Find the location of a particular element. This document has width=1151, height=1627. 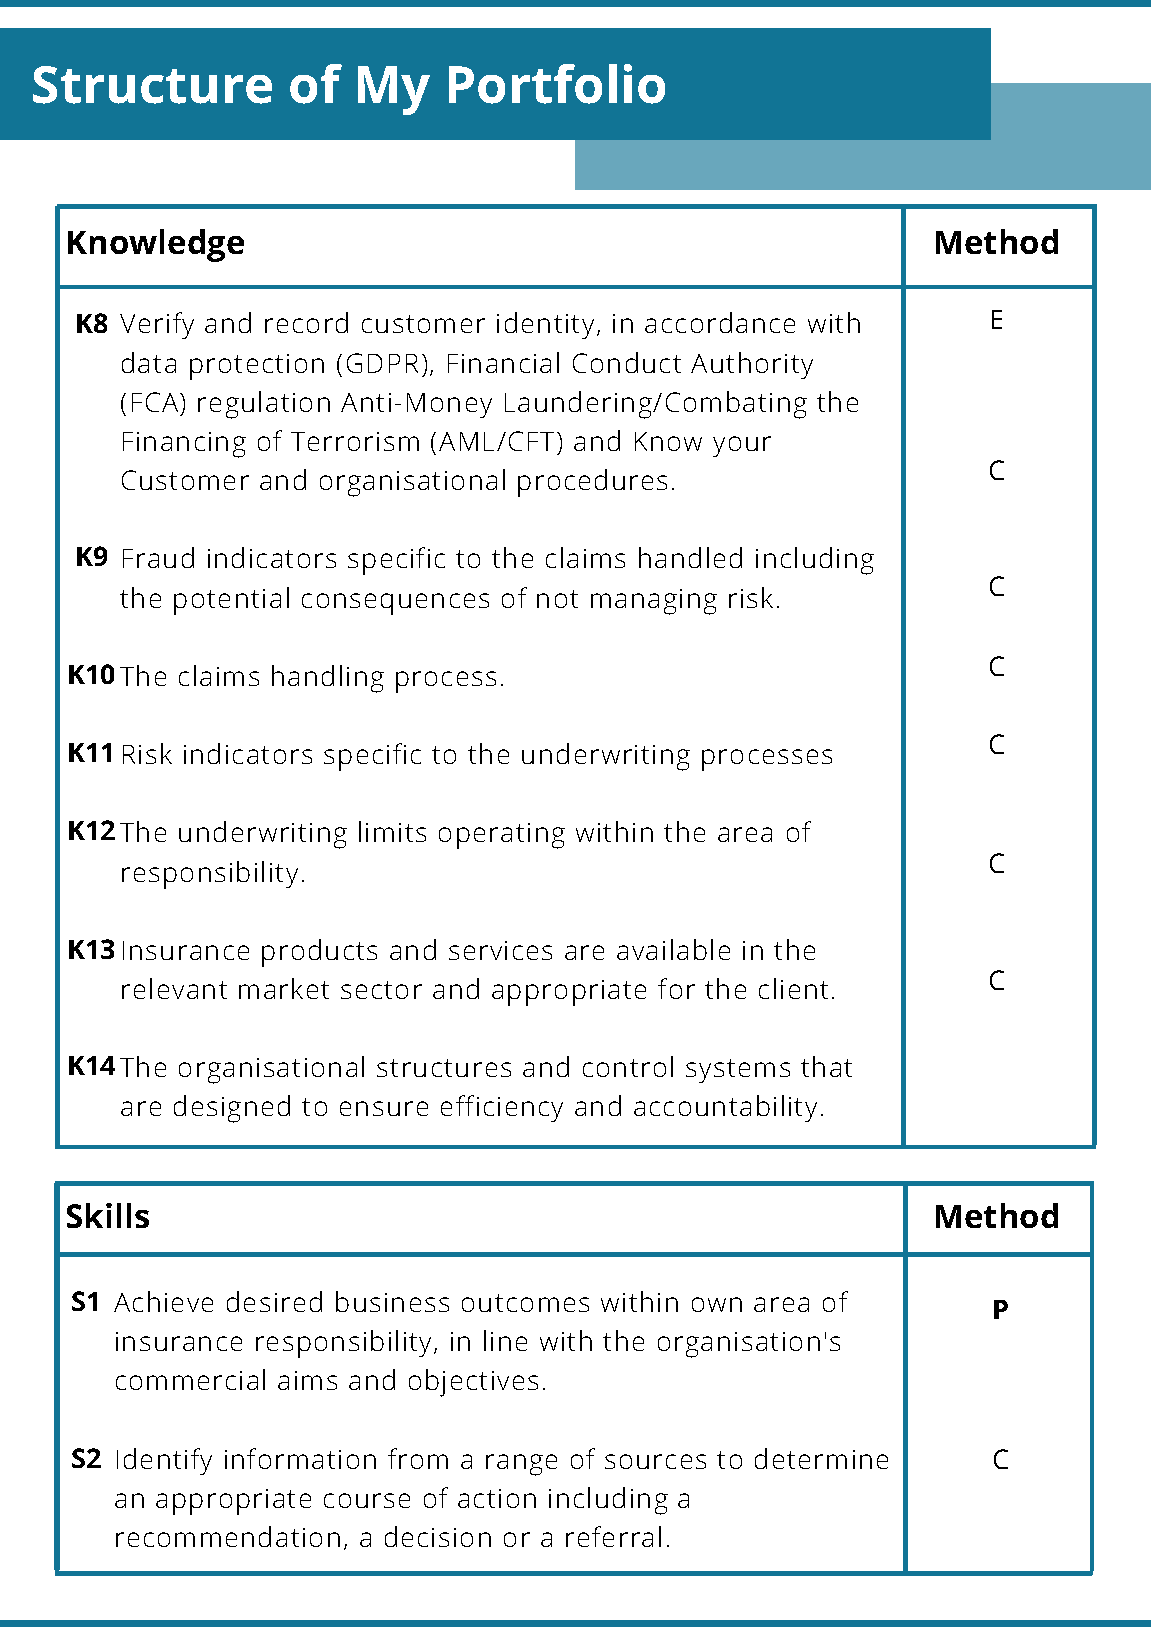

relevant is located at coordinates (174, 988).
